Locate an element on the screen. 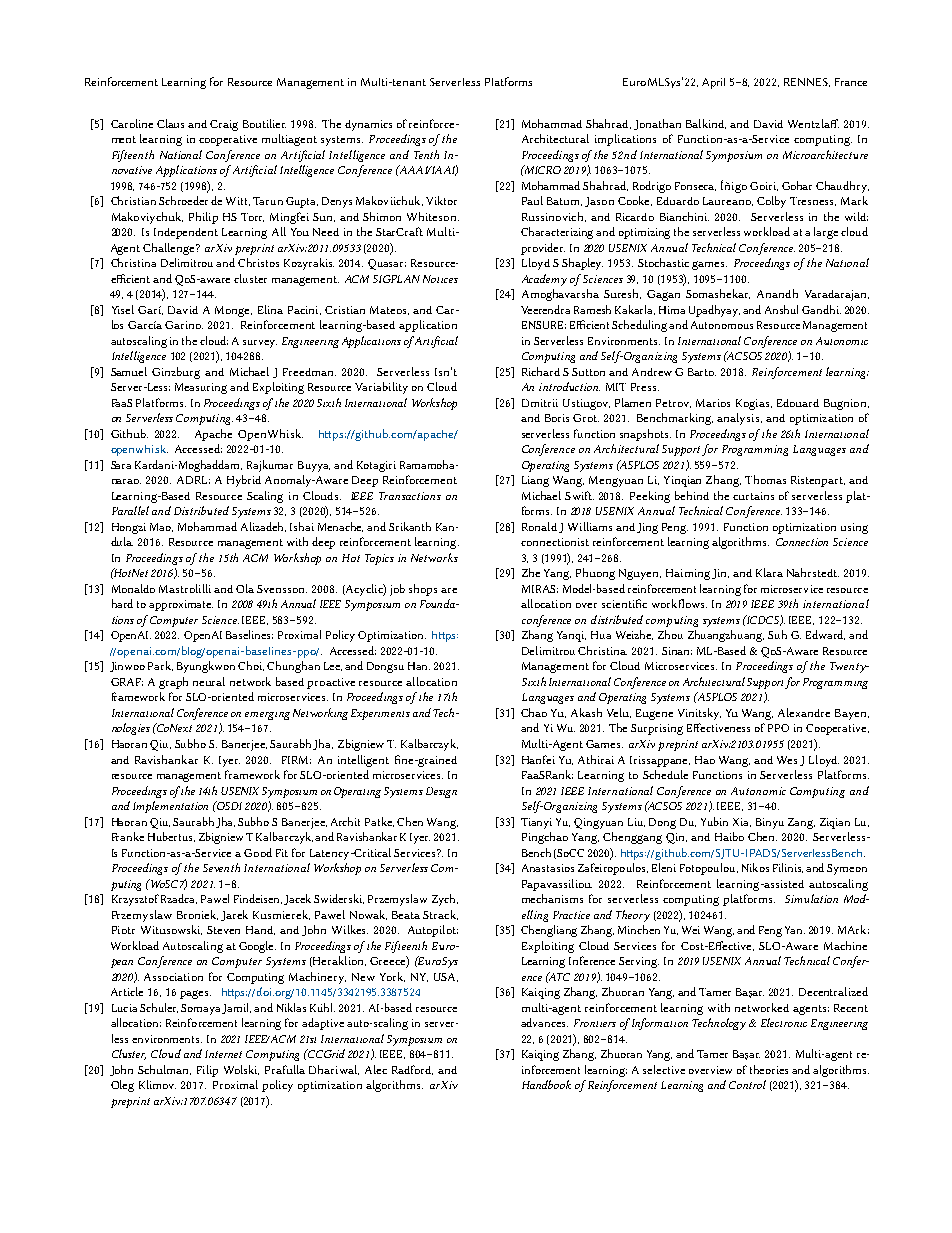 The height and width of the screenshot is (1233, 952). Ola is located at coordinates (245, 588).
